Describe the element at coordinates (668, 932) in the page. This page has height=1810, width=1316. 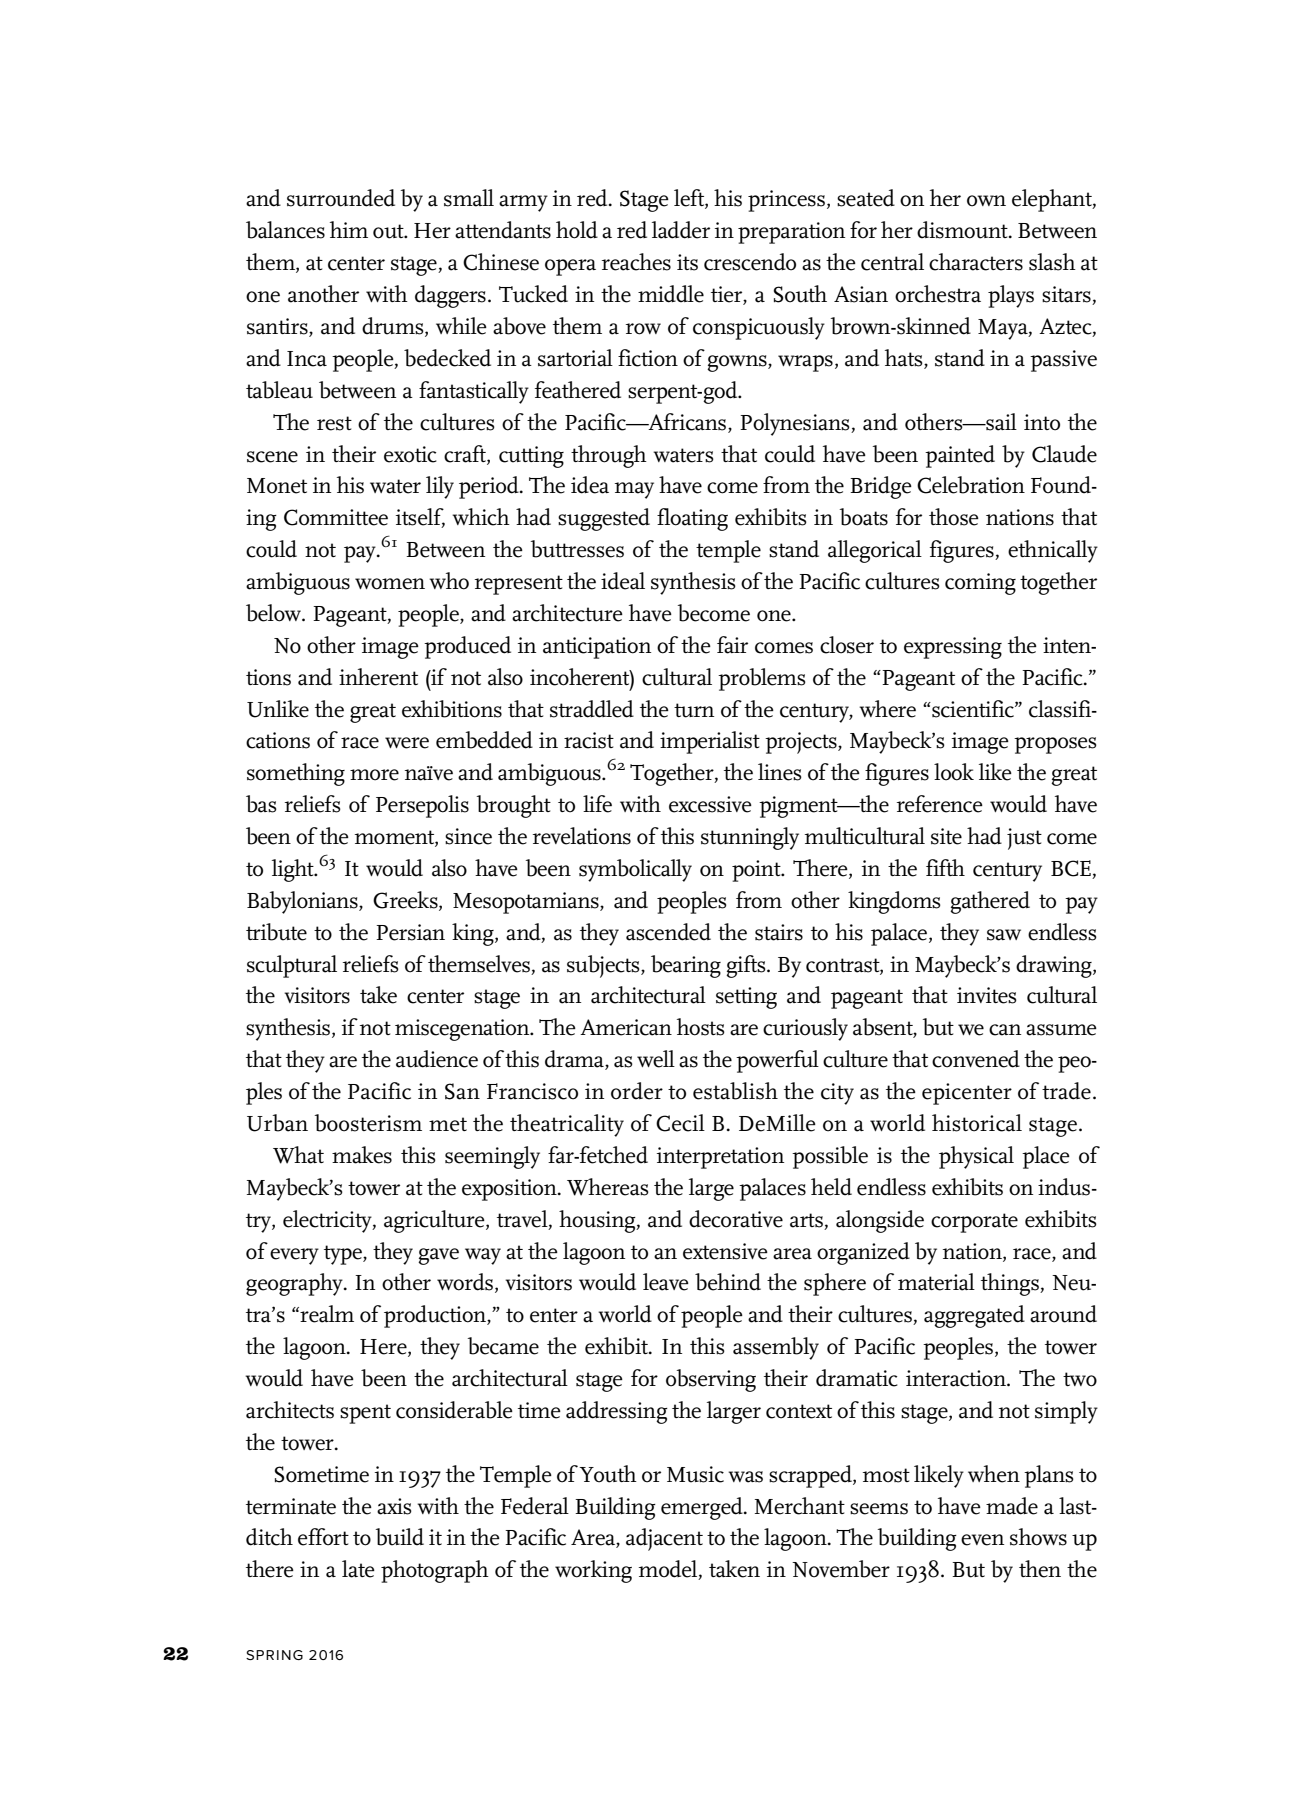
I see `ascended` at that location.
